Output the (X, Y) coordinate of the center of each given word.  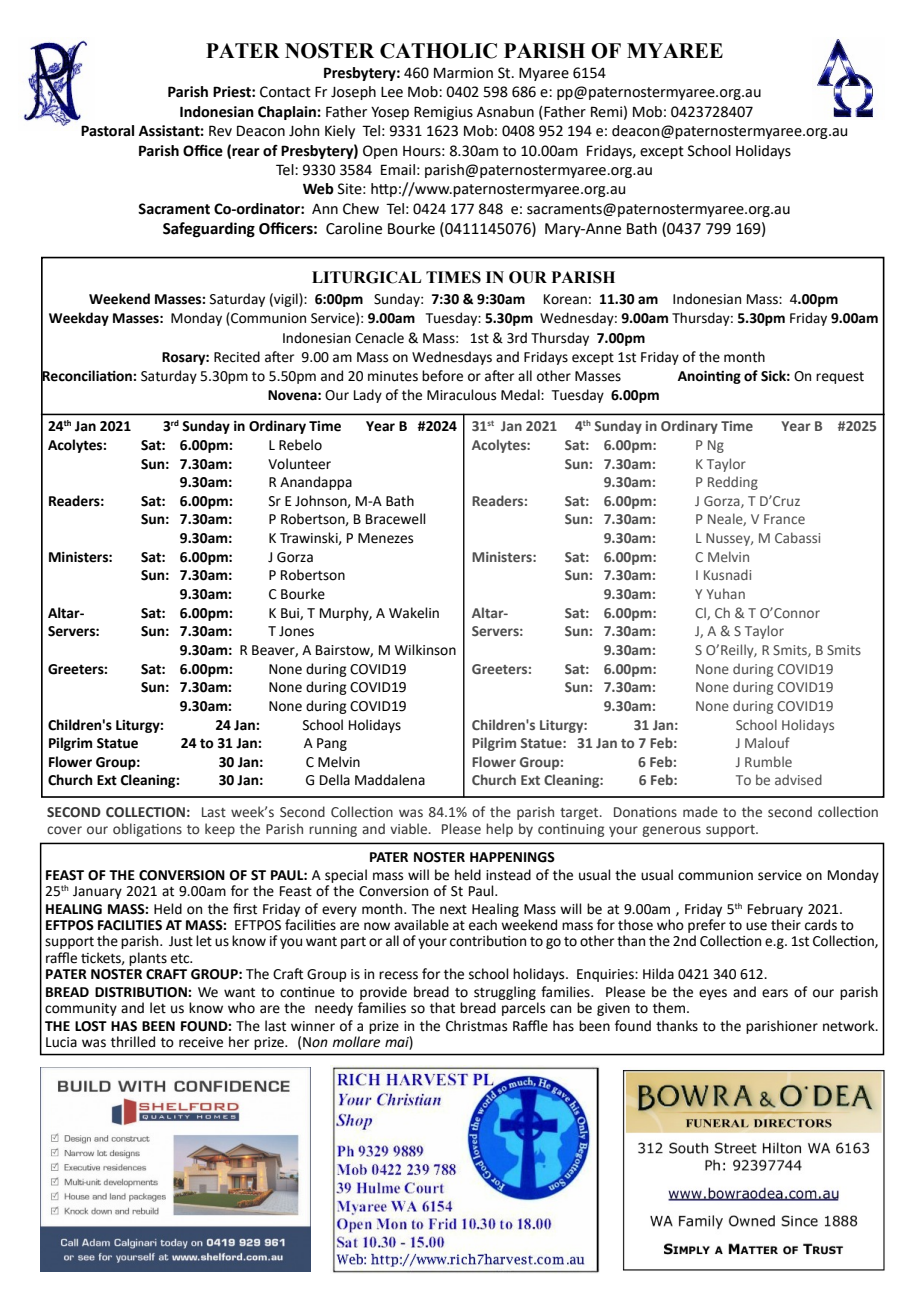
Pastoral (107, 131)
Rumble (768, 761)
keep (220, 830)
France (784, 519)
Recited (237, 357)
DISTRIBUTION (142, 992)
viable (410, 829)
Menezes (385, 538)
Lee (392, 92)
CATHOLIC (438, 51)
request (840, 378)
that (442, 1008)
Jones (296, 631)
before (442, 376)
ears (775, 993)
